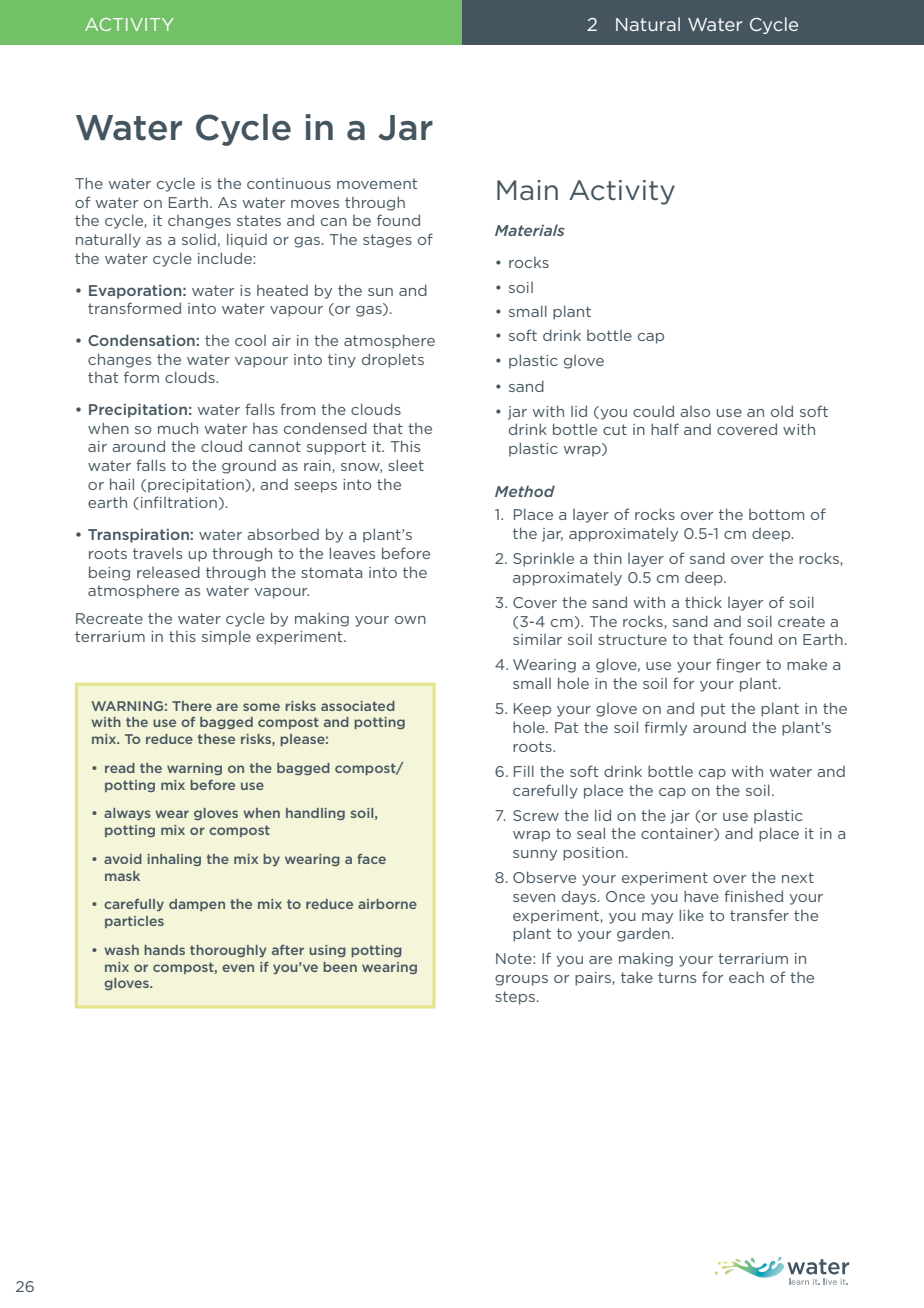 Image resolution: width=924 pixels, height=1308 pixels. Describe the element at coordinates (776, 514) in the document. I see `bottom` at that location.
